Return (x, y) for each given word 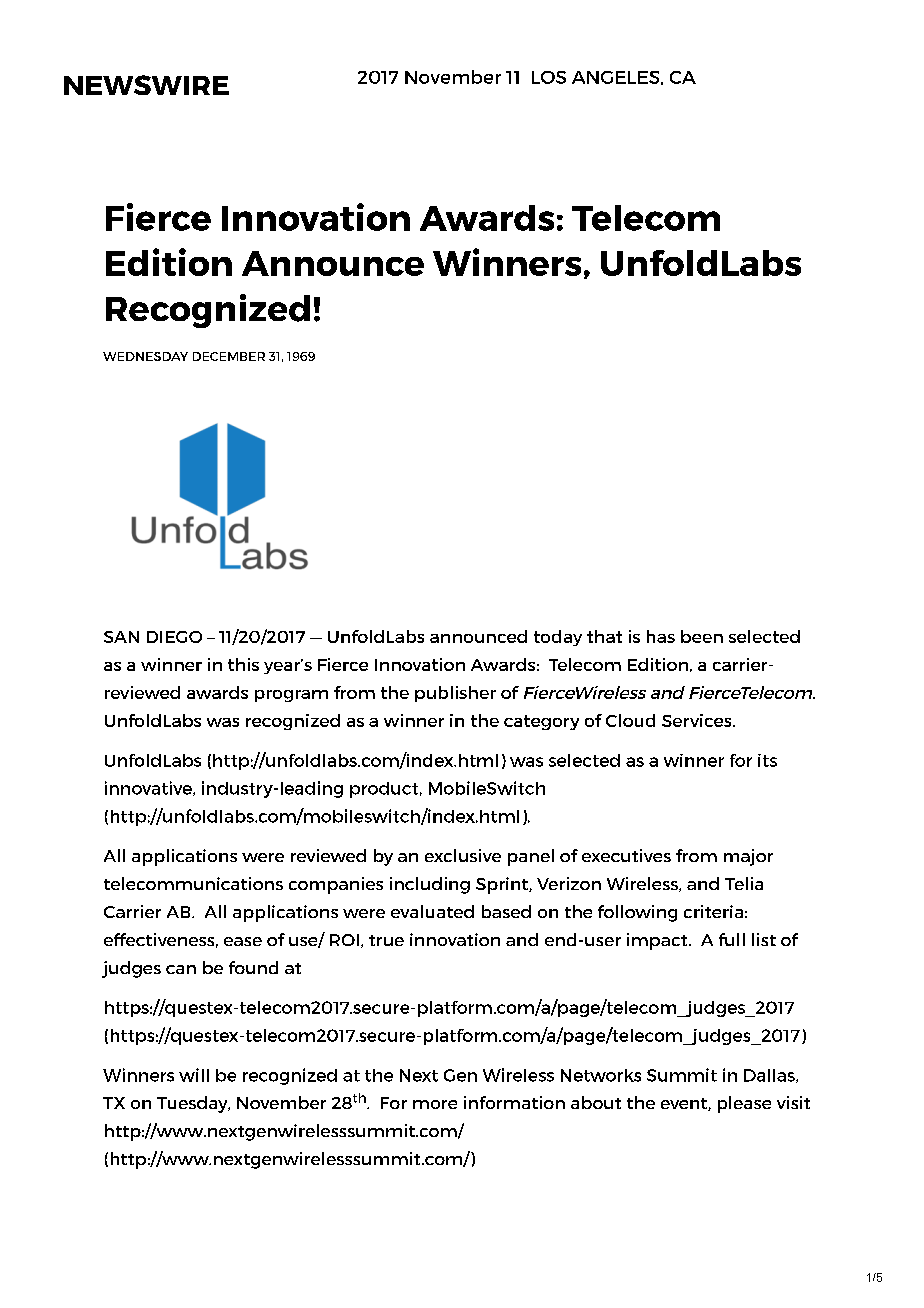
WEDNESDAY (145, 356)
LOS (549, 77)
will (194, 1075)
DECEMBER (229, 356)
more (435, 1104)
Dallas (770, 1076)
